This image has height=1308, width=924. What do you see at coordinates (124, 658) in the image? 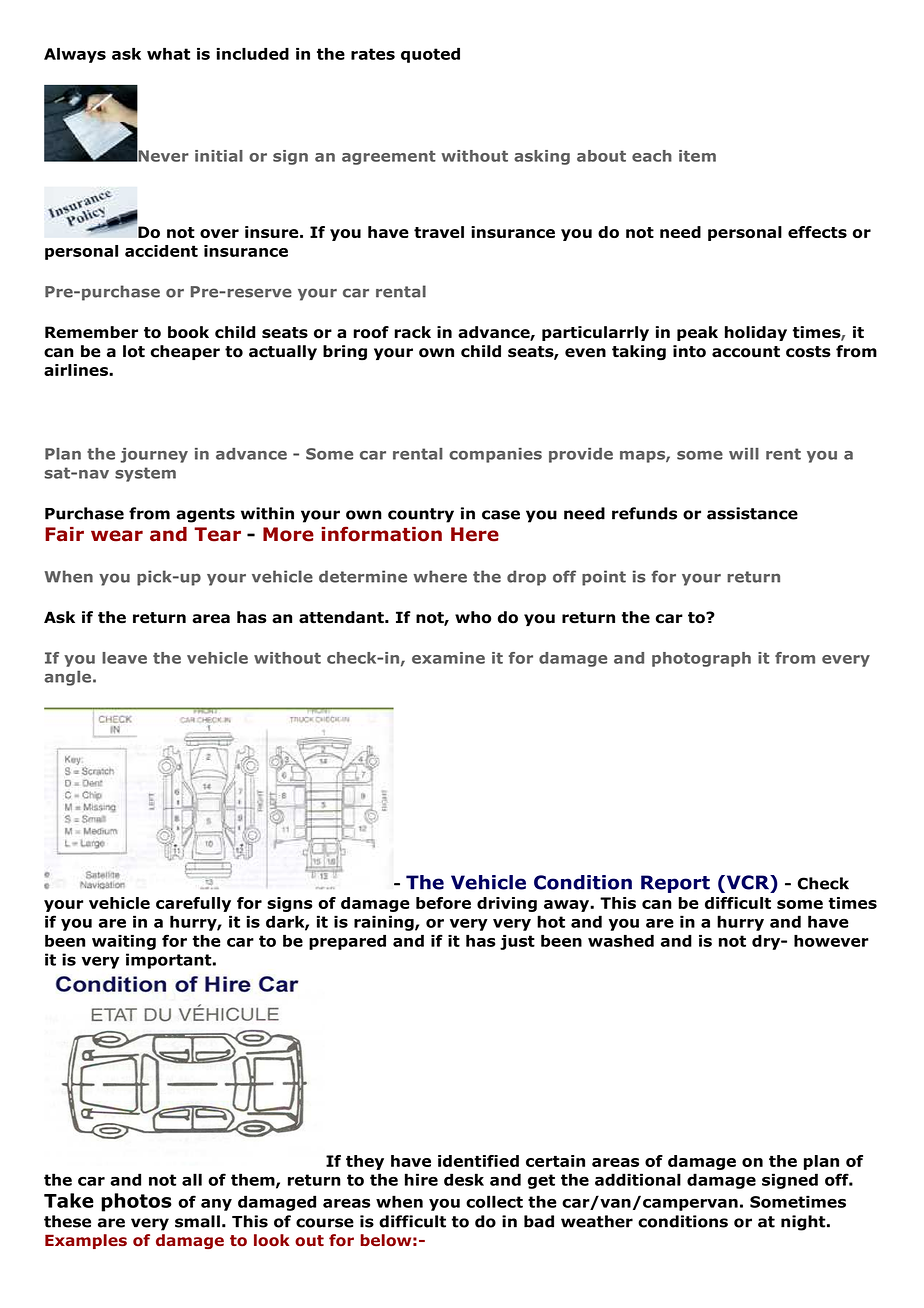
I see `leave` at bounding box center [124, 658].
